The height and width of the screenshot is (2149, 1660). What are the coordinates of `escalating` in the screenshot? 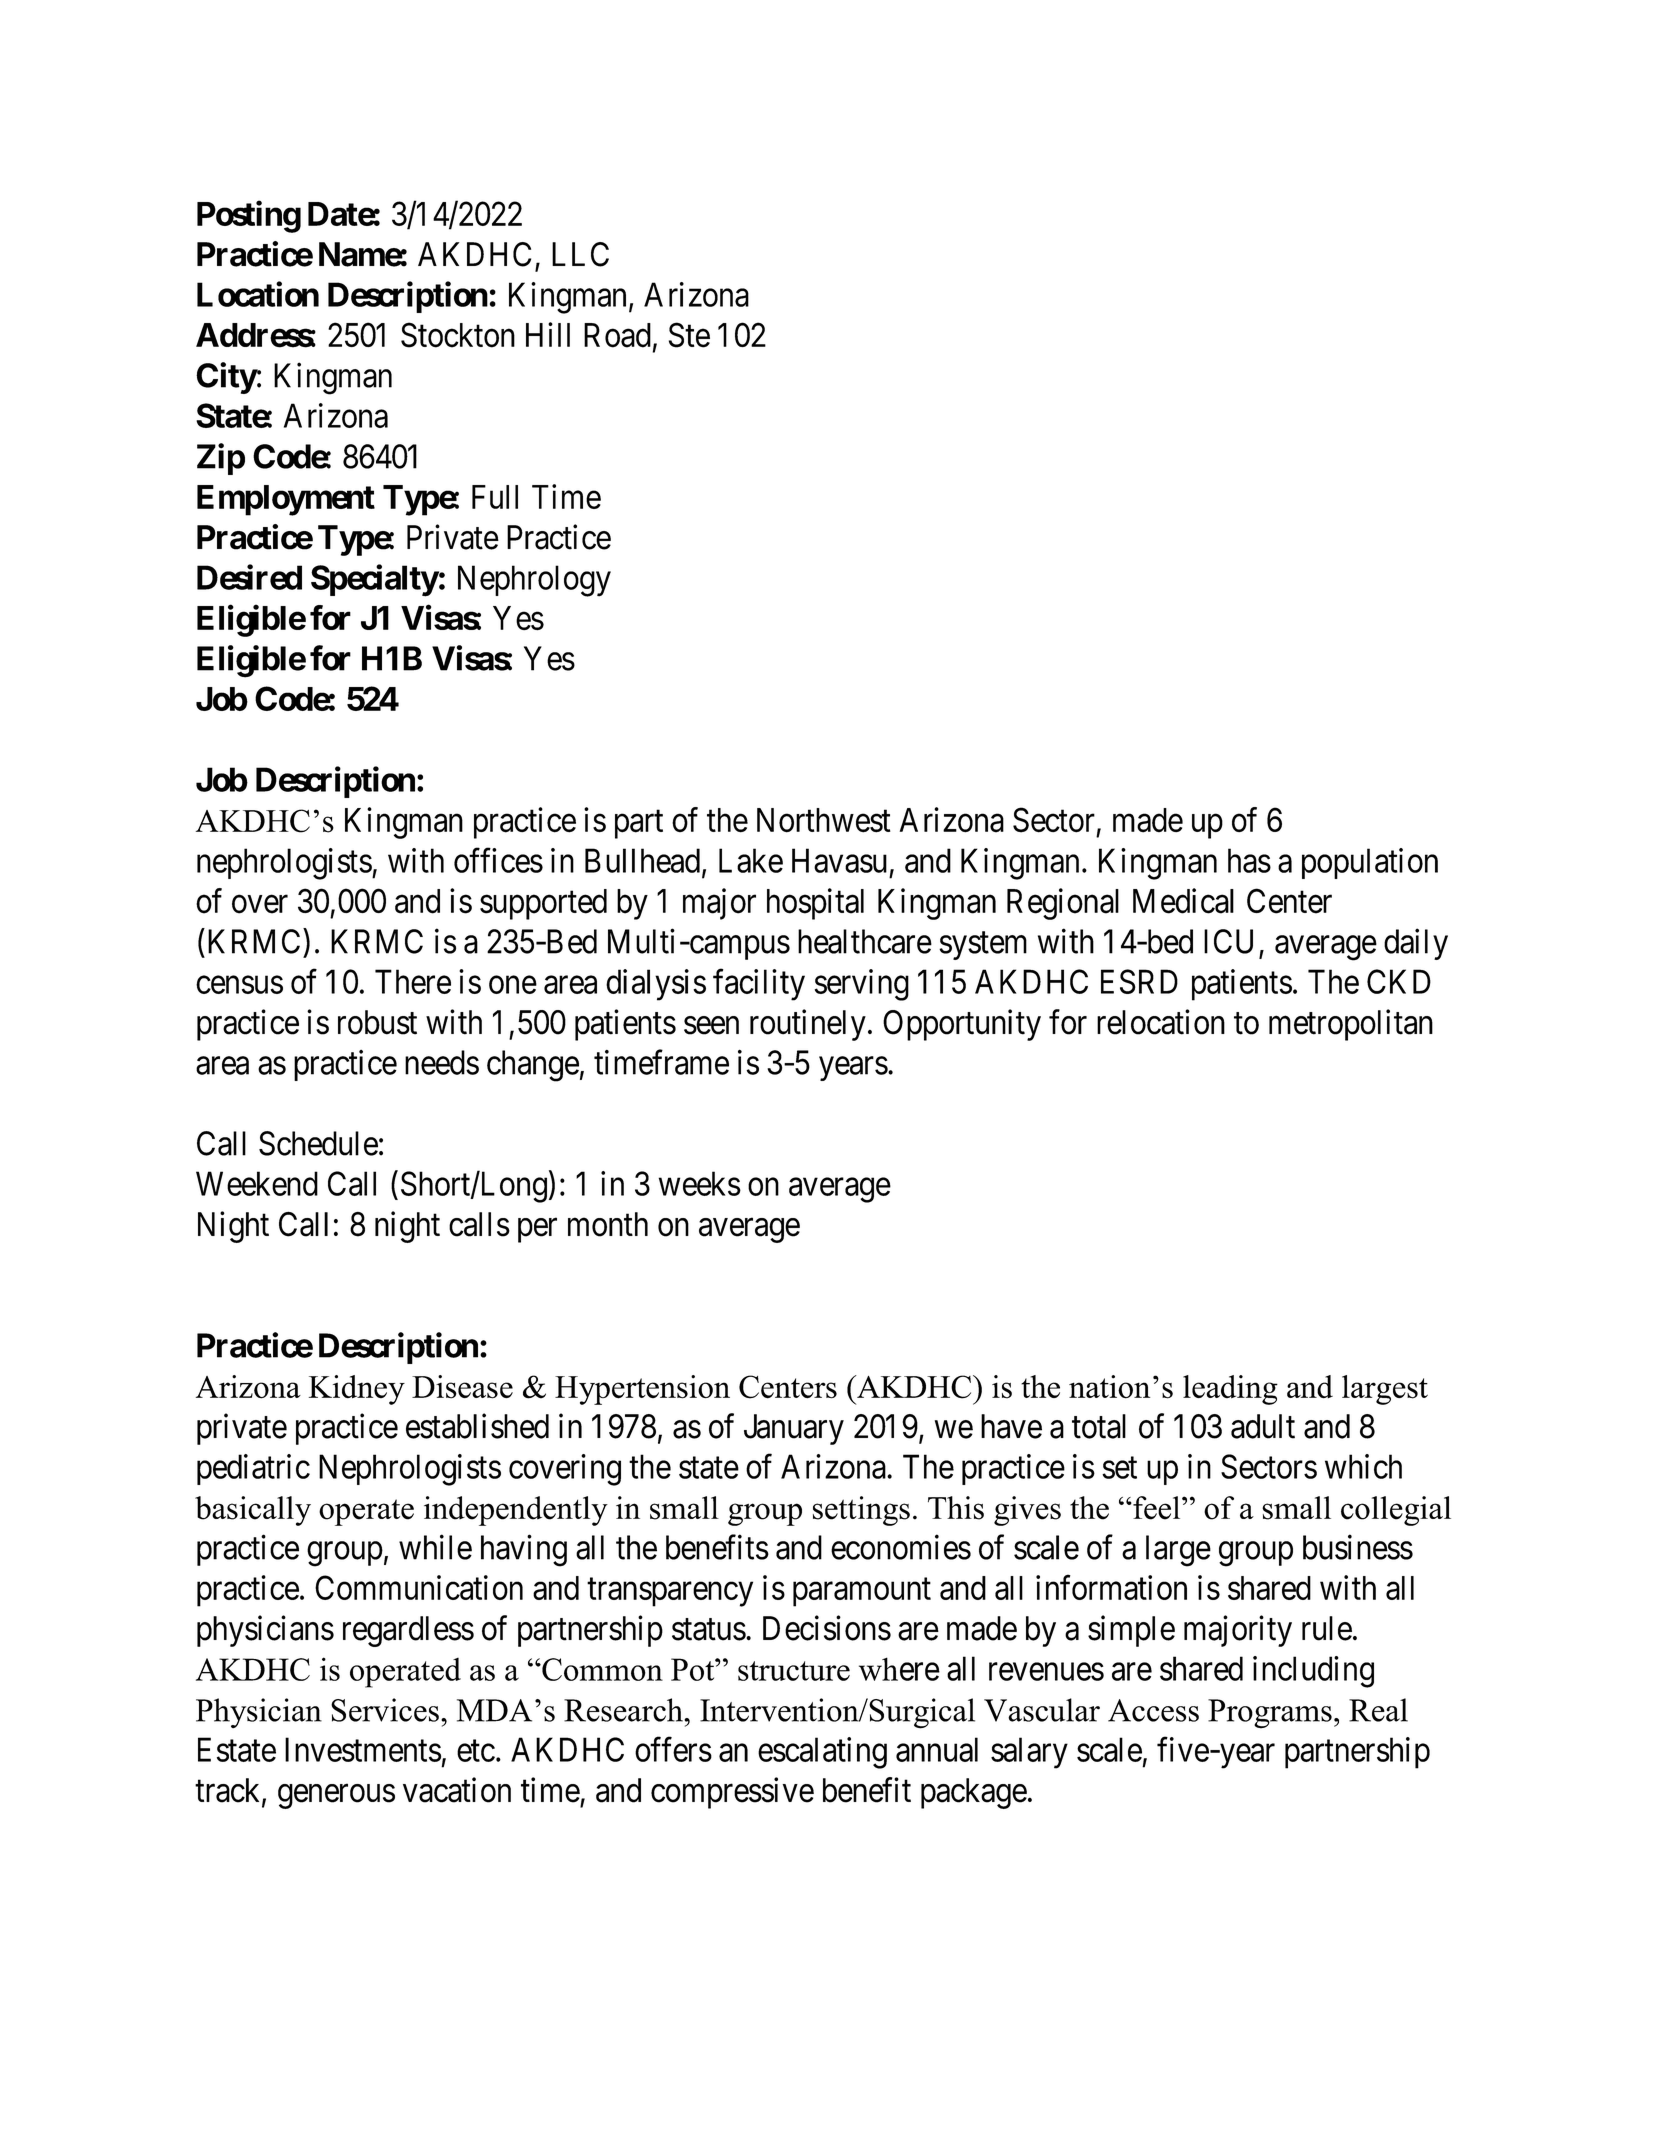 It's located at (822, 1753).
